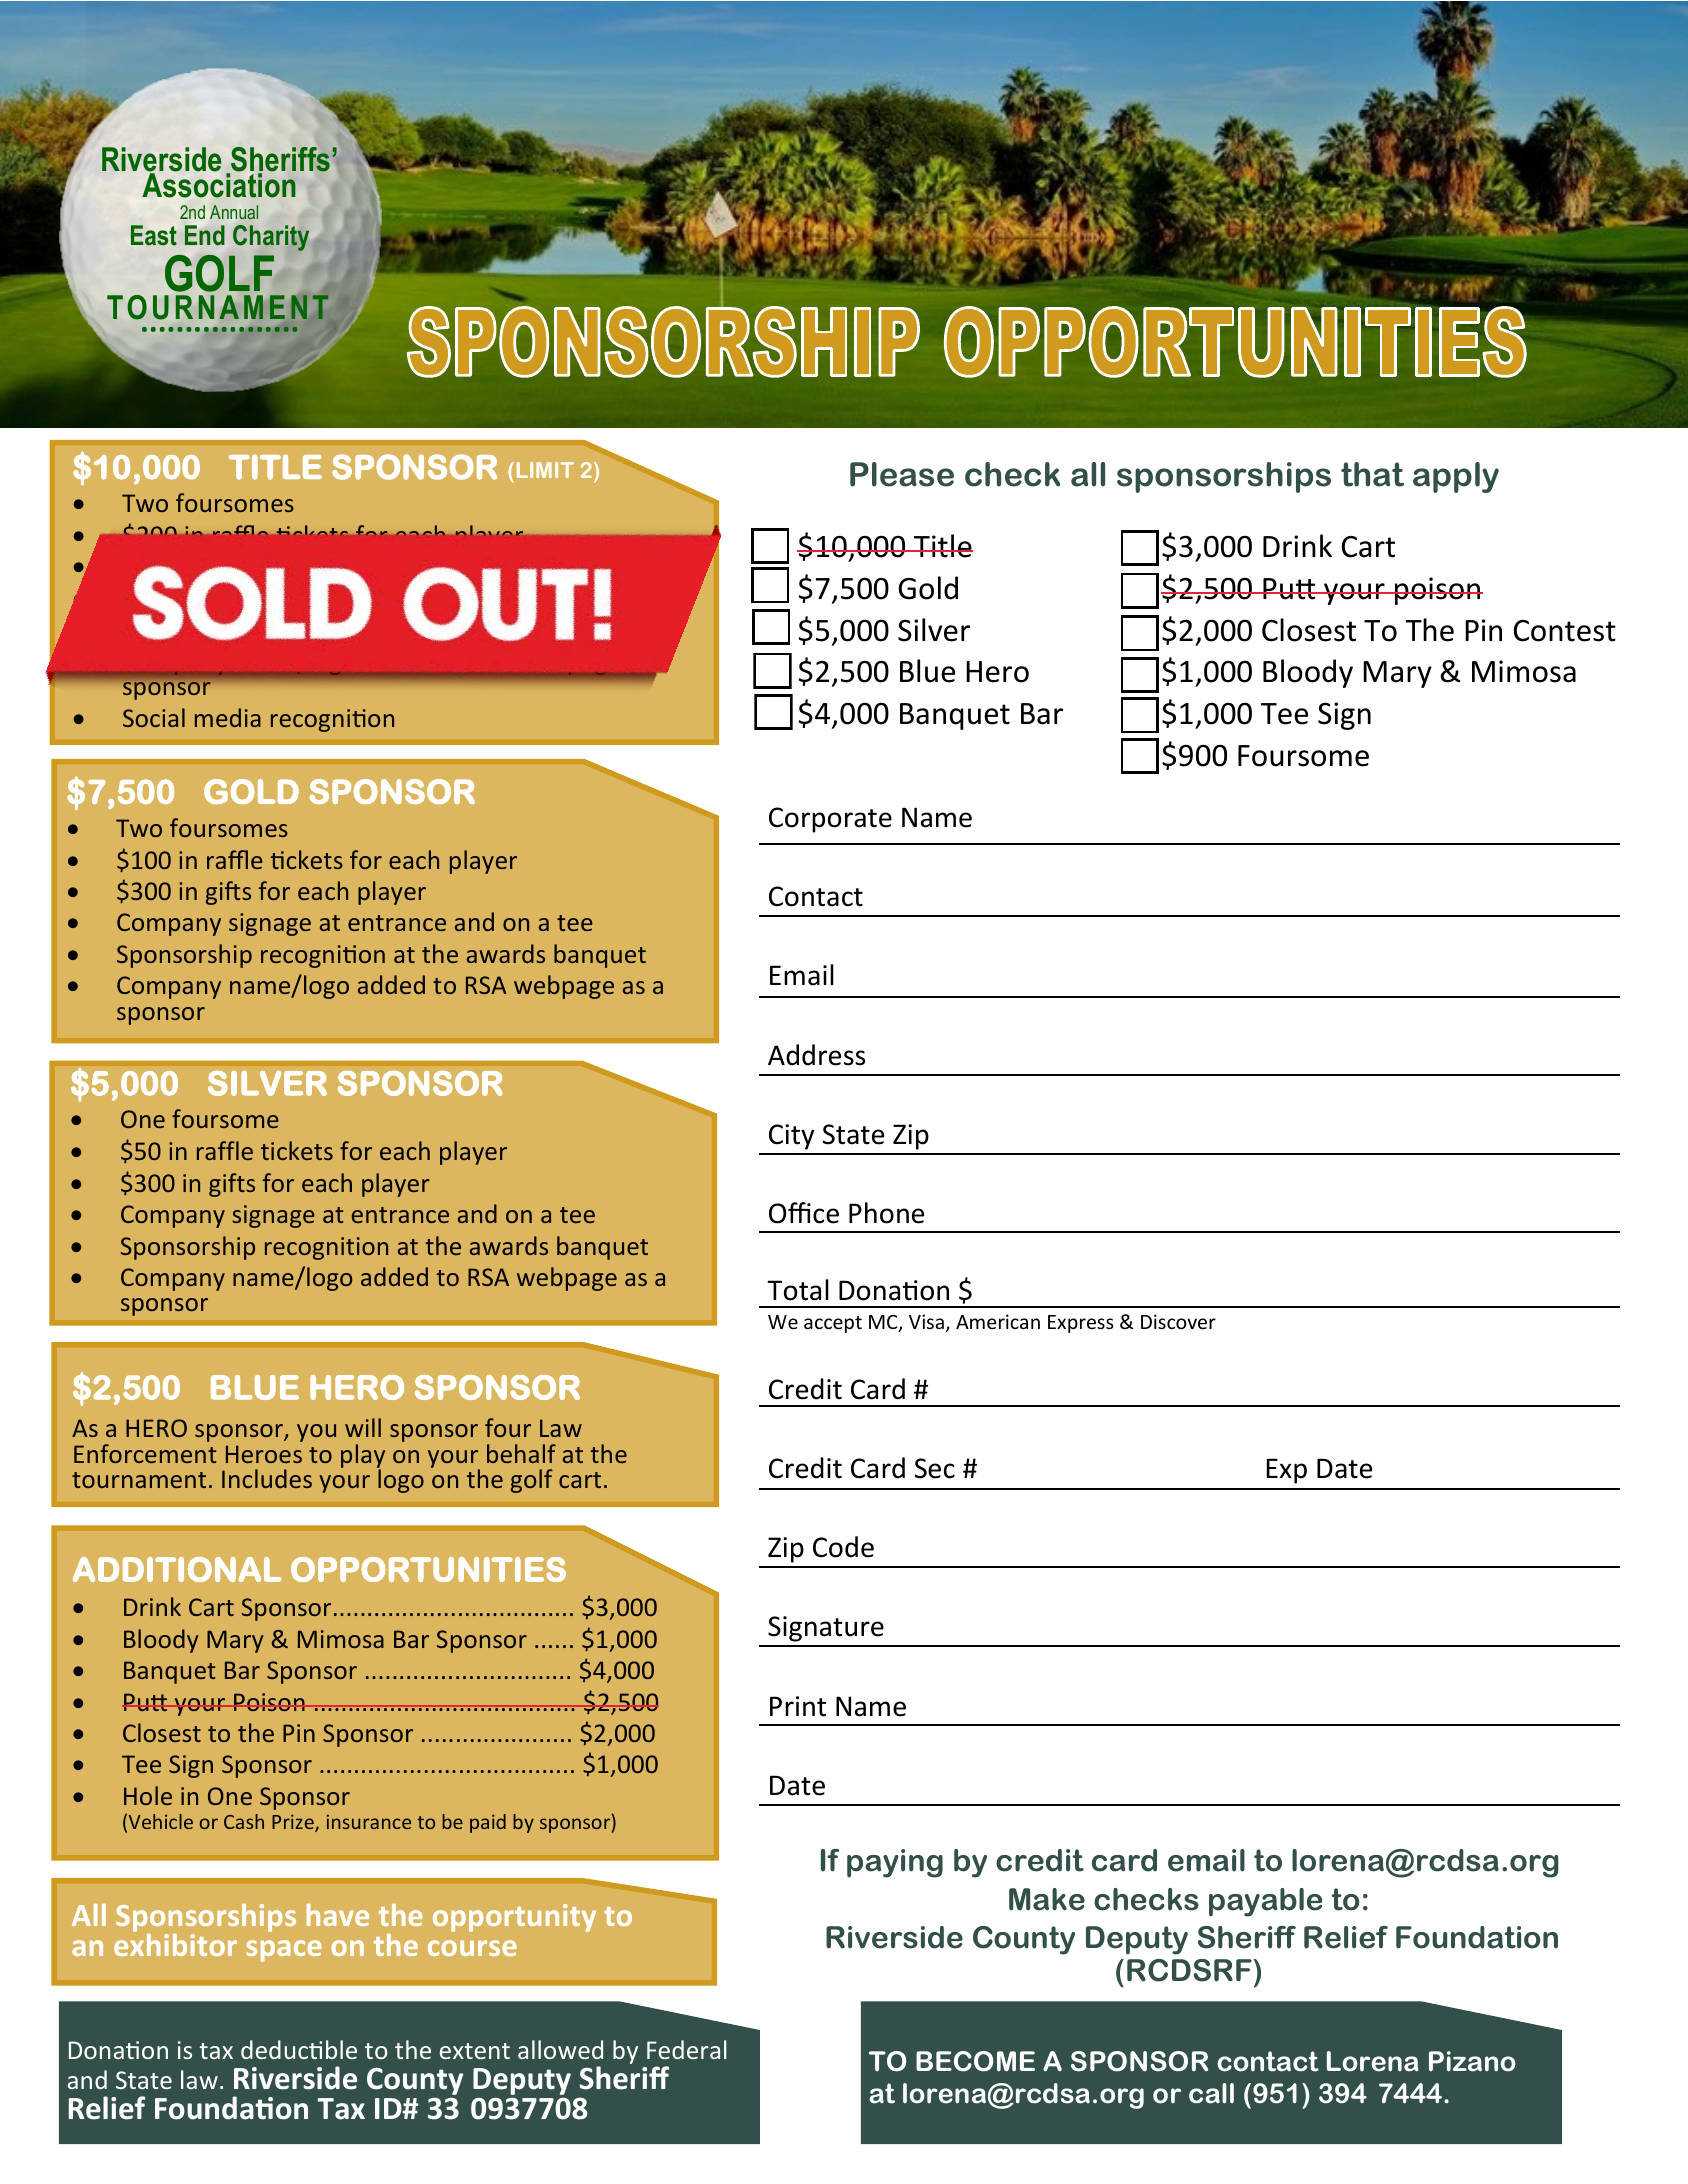 This document has width=1688, height=2184. What do you see at coordinates (1211, 2093) in the document?
I see `call` at bounding box center [1211, 2093].
